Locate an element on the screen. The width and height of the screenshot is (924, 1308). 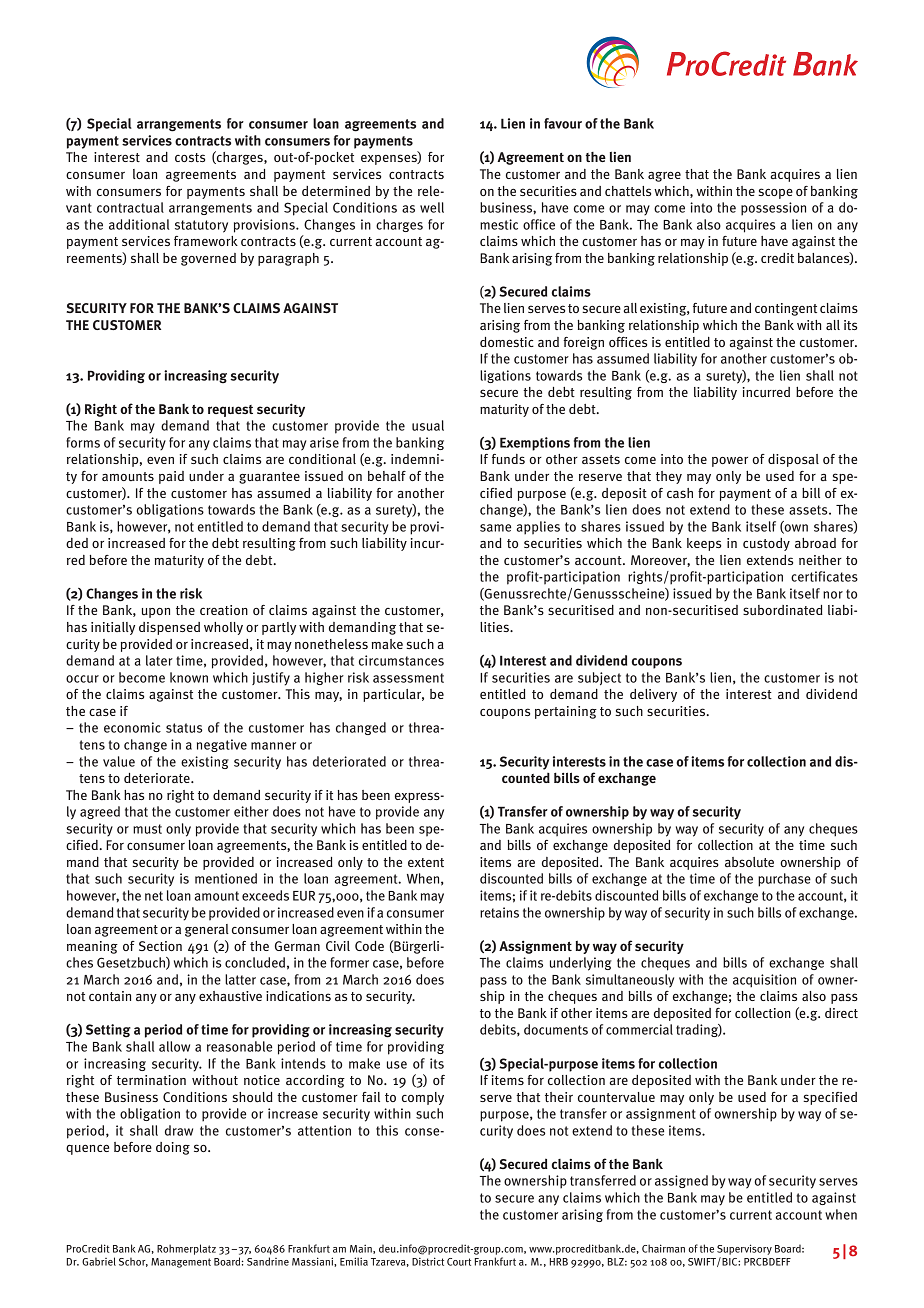
custody is located at coordinates (766, 544).
